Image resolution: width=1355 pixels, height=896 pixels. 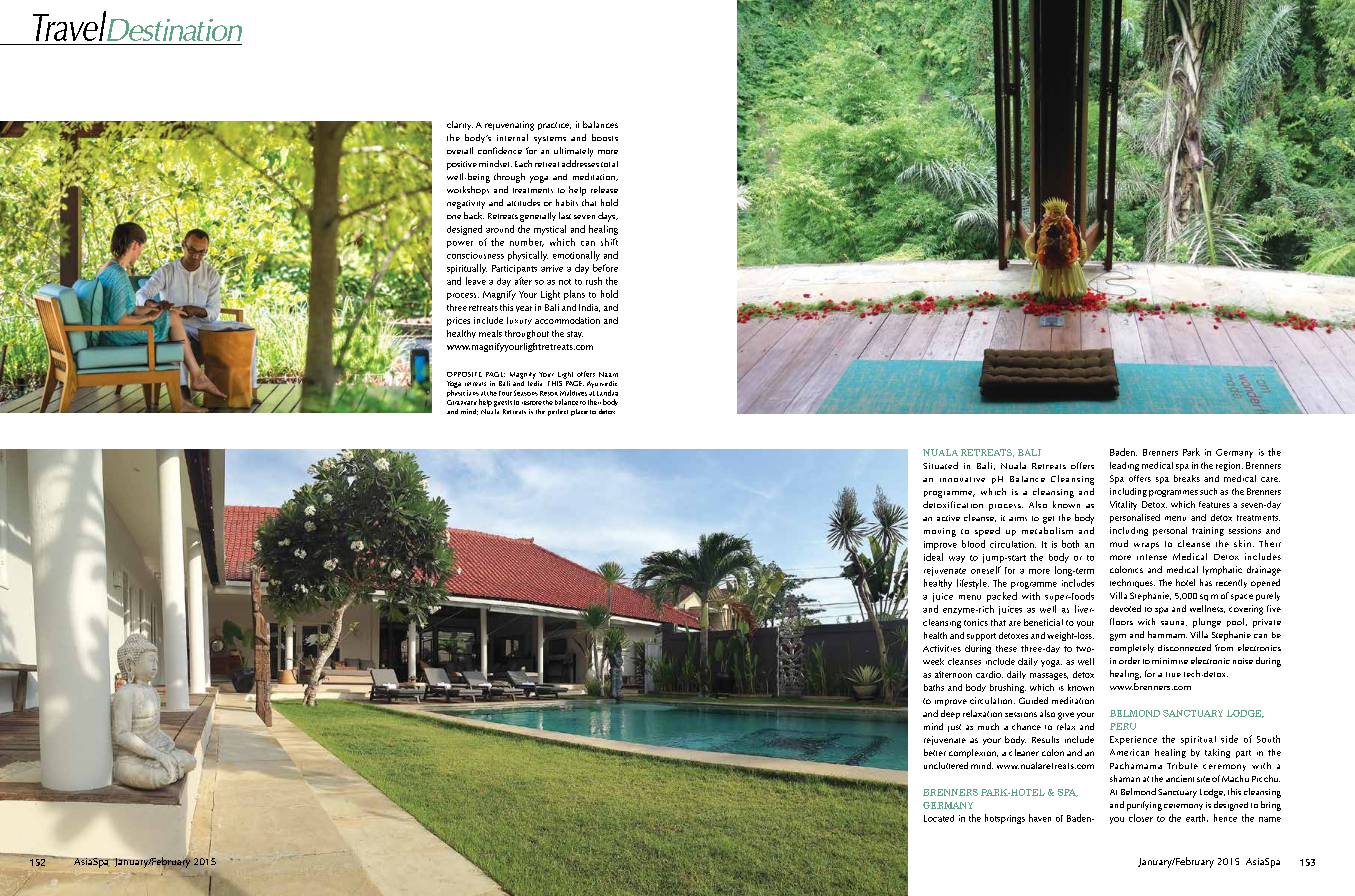 What do you see at coordinates (550, 140) in the screenshot?
I see `systems` at bounding box center [550, 140].
